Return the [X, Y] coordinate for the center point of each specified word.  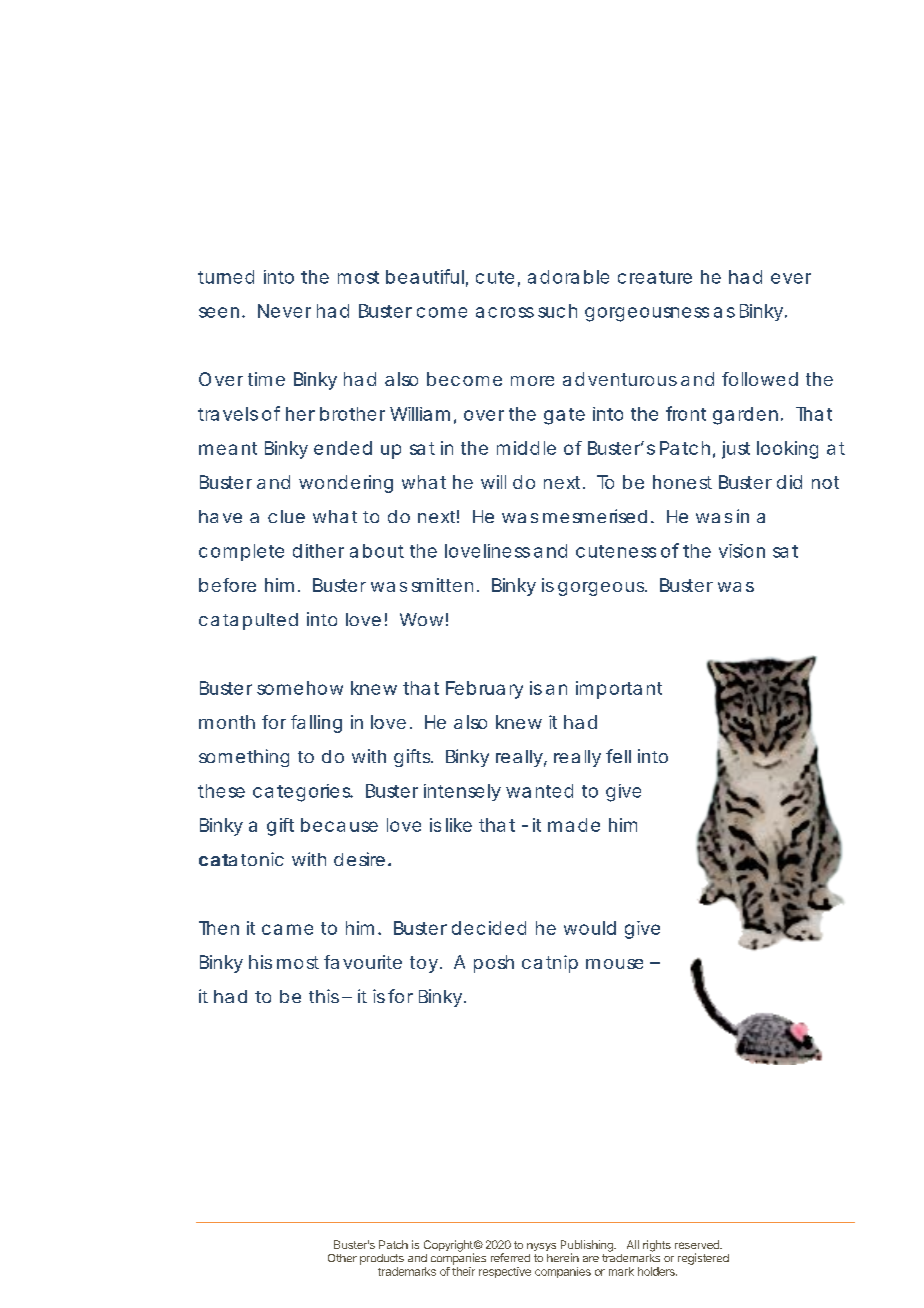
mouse [614, 964]
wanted [539, 791]
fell [618, 756]
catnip [550, 964]
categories [303, 793]
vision [742, 551]
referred [510, 1257]
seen [219, 312]
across [505, 312]
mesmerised [595, 516]
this [324, 996]
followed [760, 379]
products [382, 1259]
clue [286, 516]
